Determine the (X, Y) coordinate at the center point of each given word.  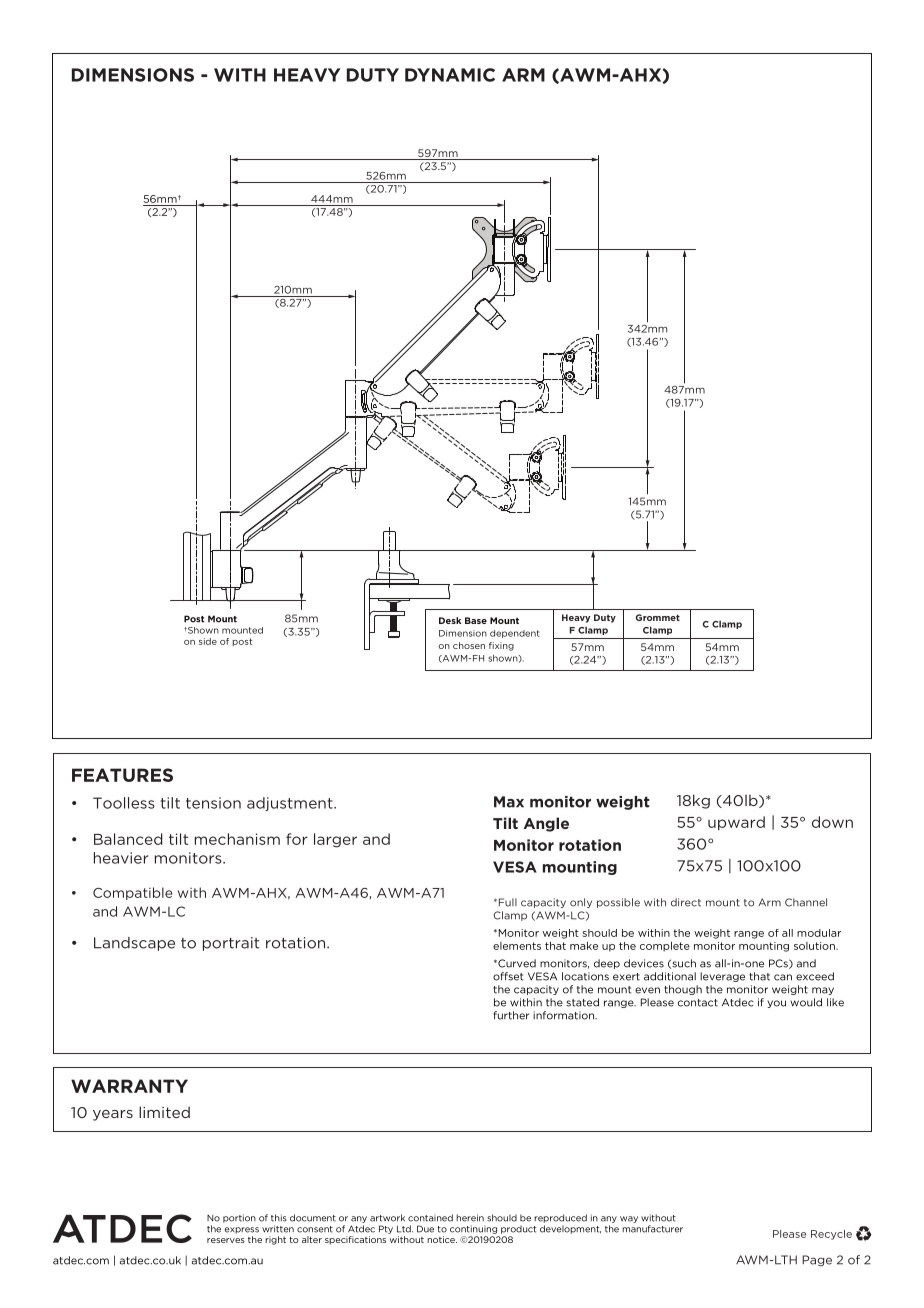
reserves (226, 1240)
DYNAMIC (450, 75)
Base (476, 620)
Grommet (658, 617)
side (208, 641)
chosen (469, 645)
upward (736, 823)
